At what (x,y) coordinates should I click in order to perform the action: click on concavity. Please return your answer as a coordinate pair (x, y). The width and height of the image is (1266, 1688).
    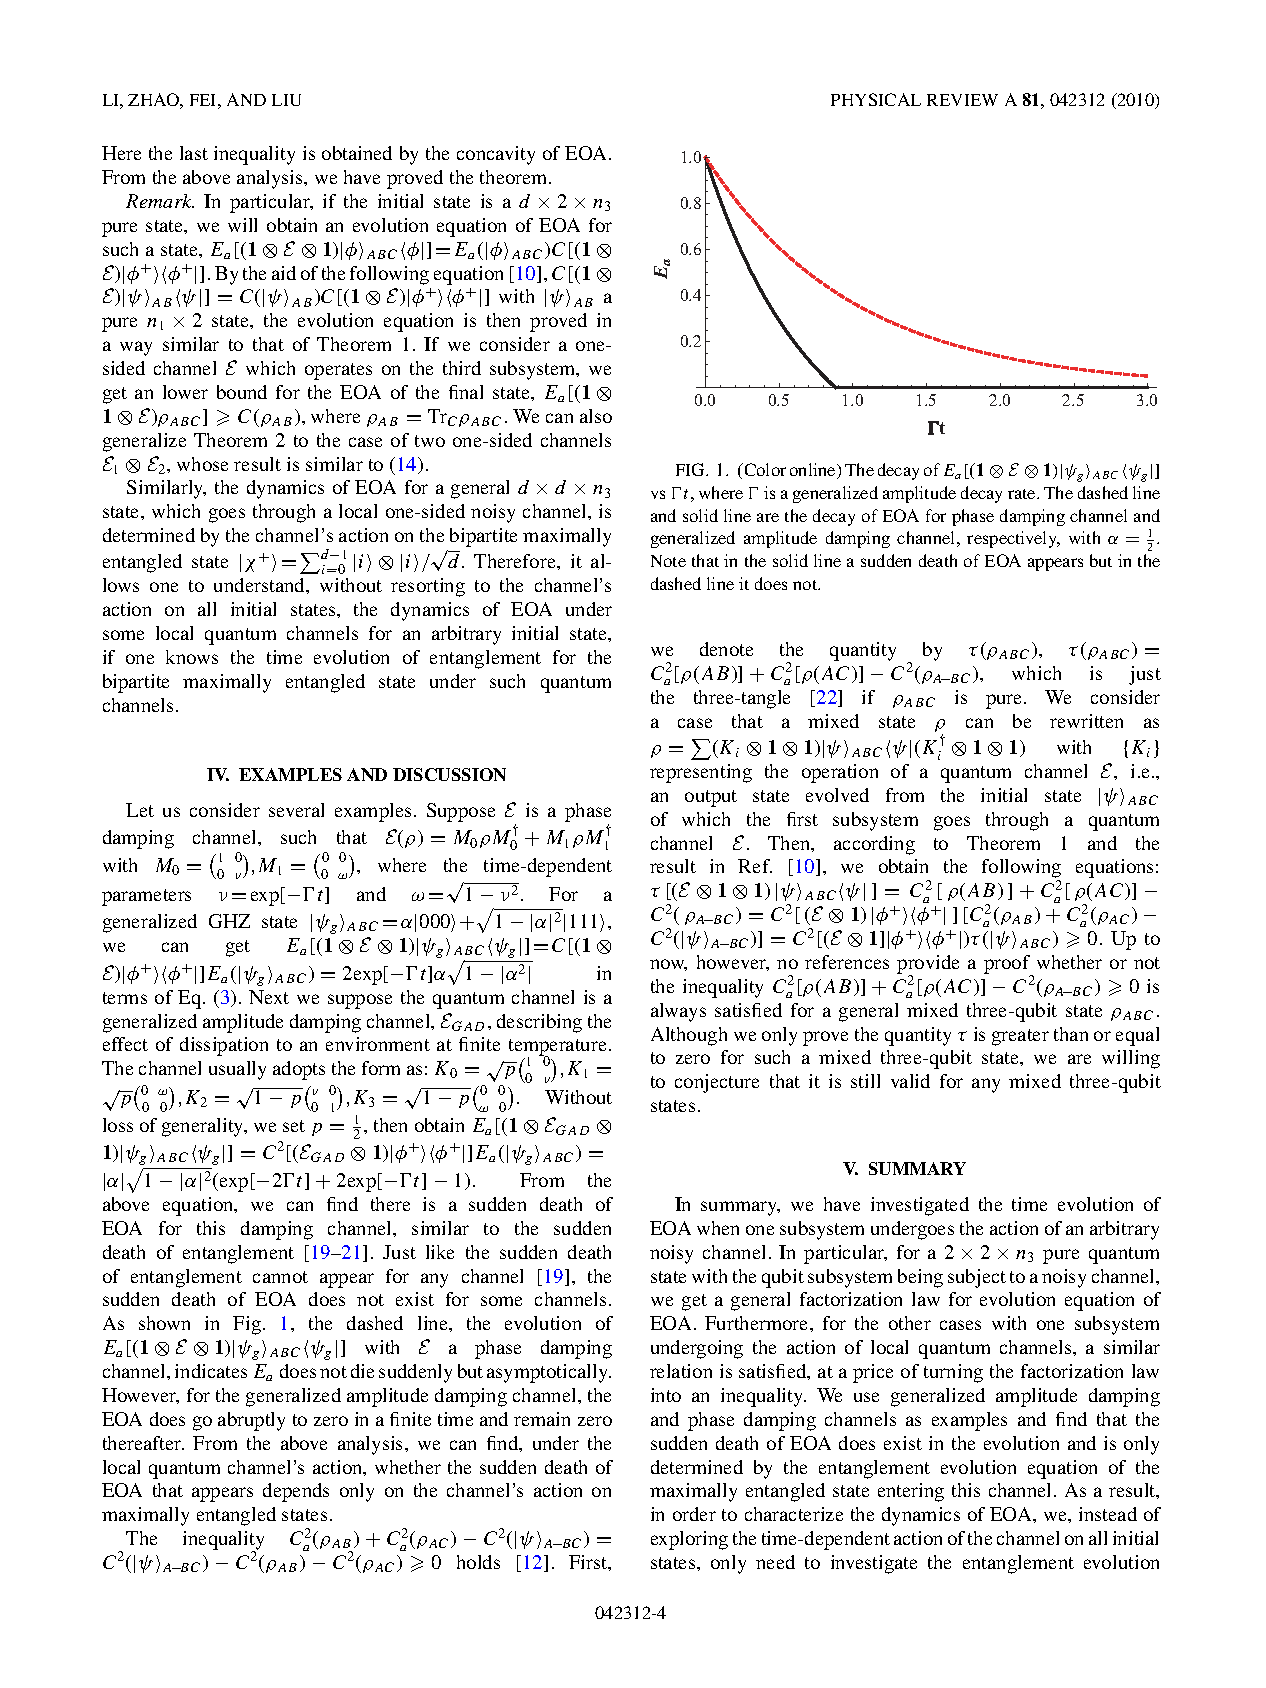
    Looking at the image, I should click on (496, 155).
